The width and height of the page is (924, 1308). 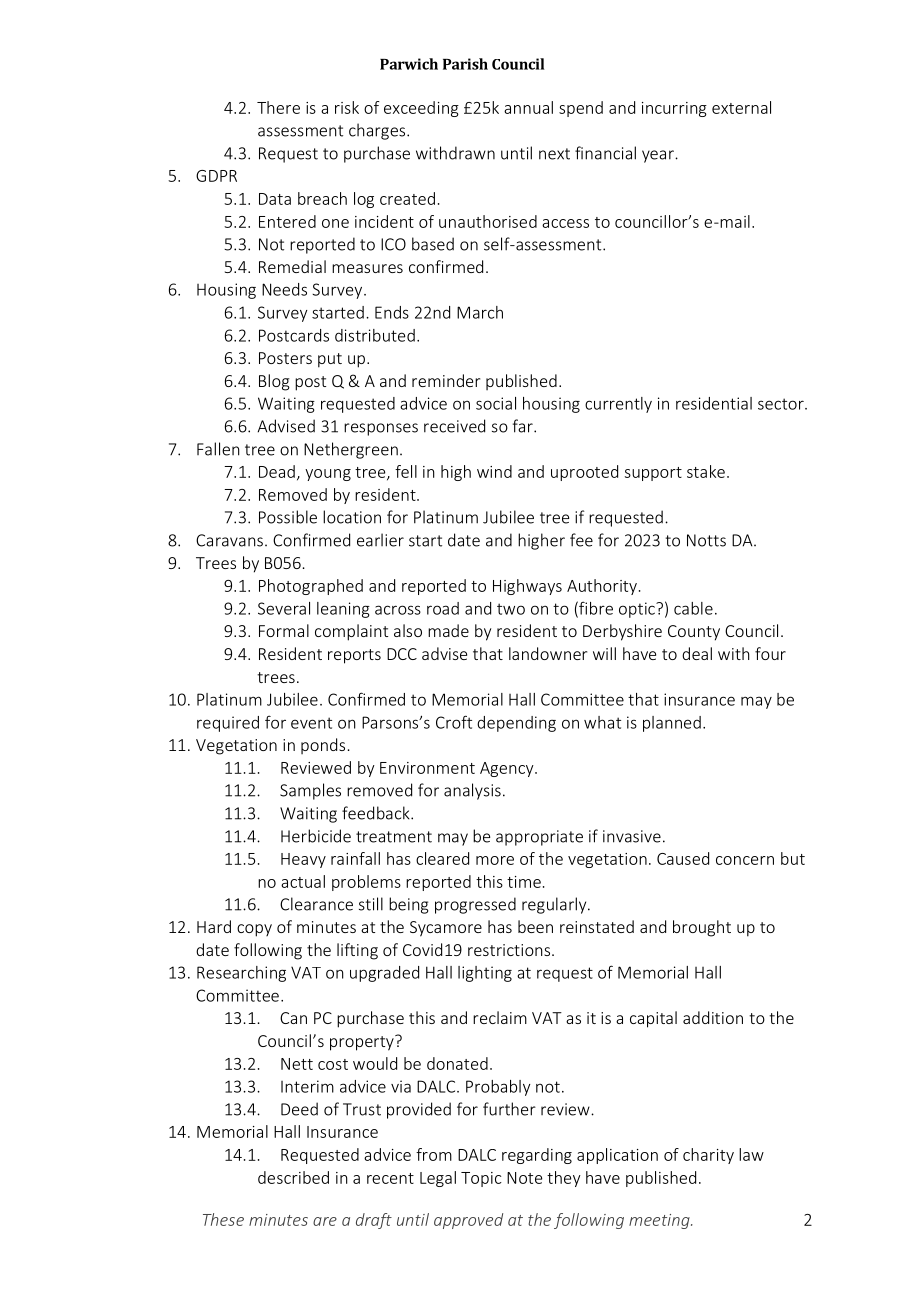 I want to click on external, so click(x=741, y=107).
